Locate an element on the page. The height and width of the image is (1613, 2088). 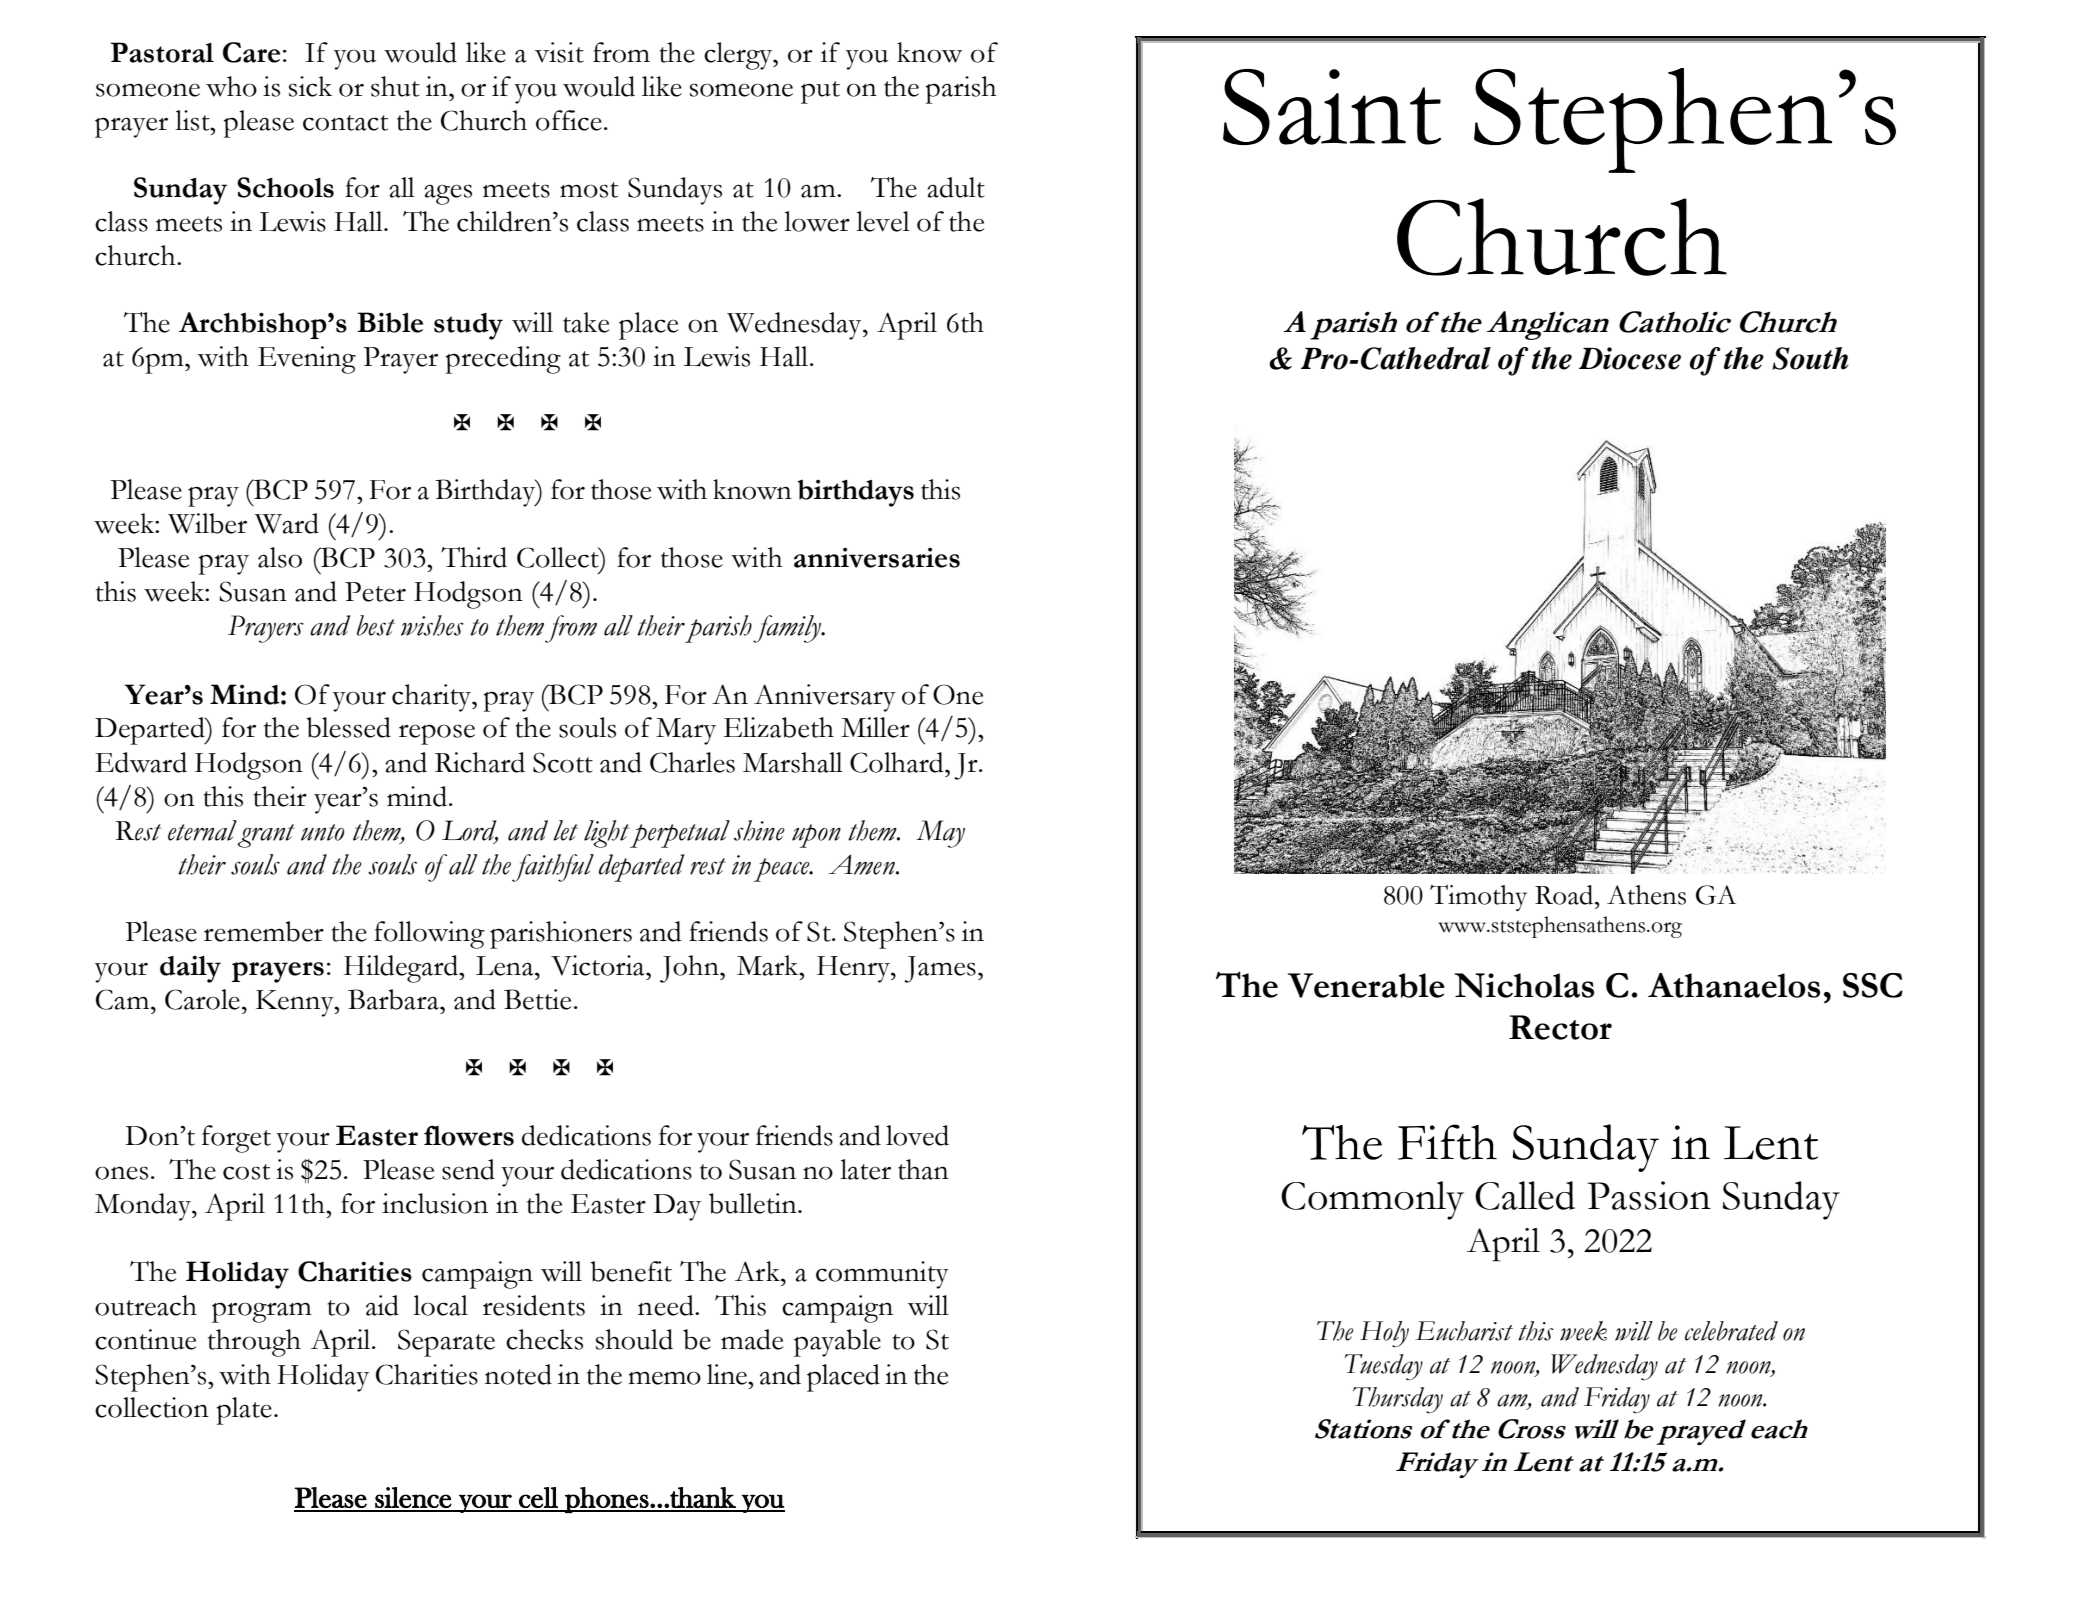
Saint is located at coordinates (1332, 107).
